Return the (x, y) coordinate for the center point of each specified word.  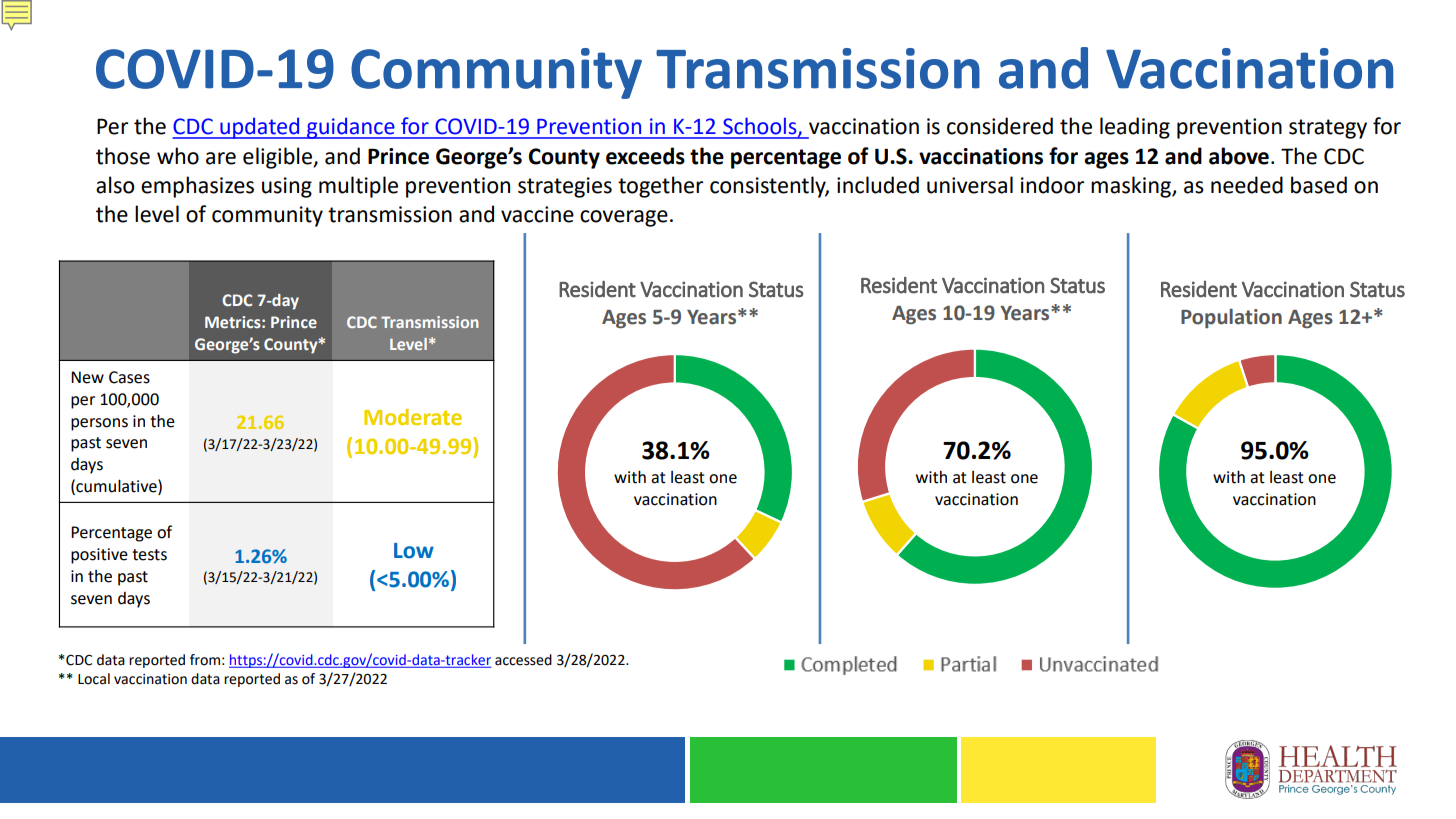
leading (1135, 128)
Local (94, 679)
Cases (129, 377)
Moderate (413, 417)
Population (1231, 318)
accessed (523, 660)
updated (260, 128)
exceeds (645, 156)
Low (414, 551)
